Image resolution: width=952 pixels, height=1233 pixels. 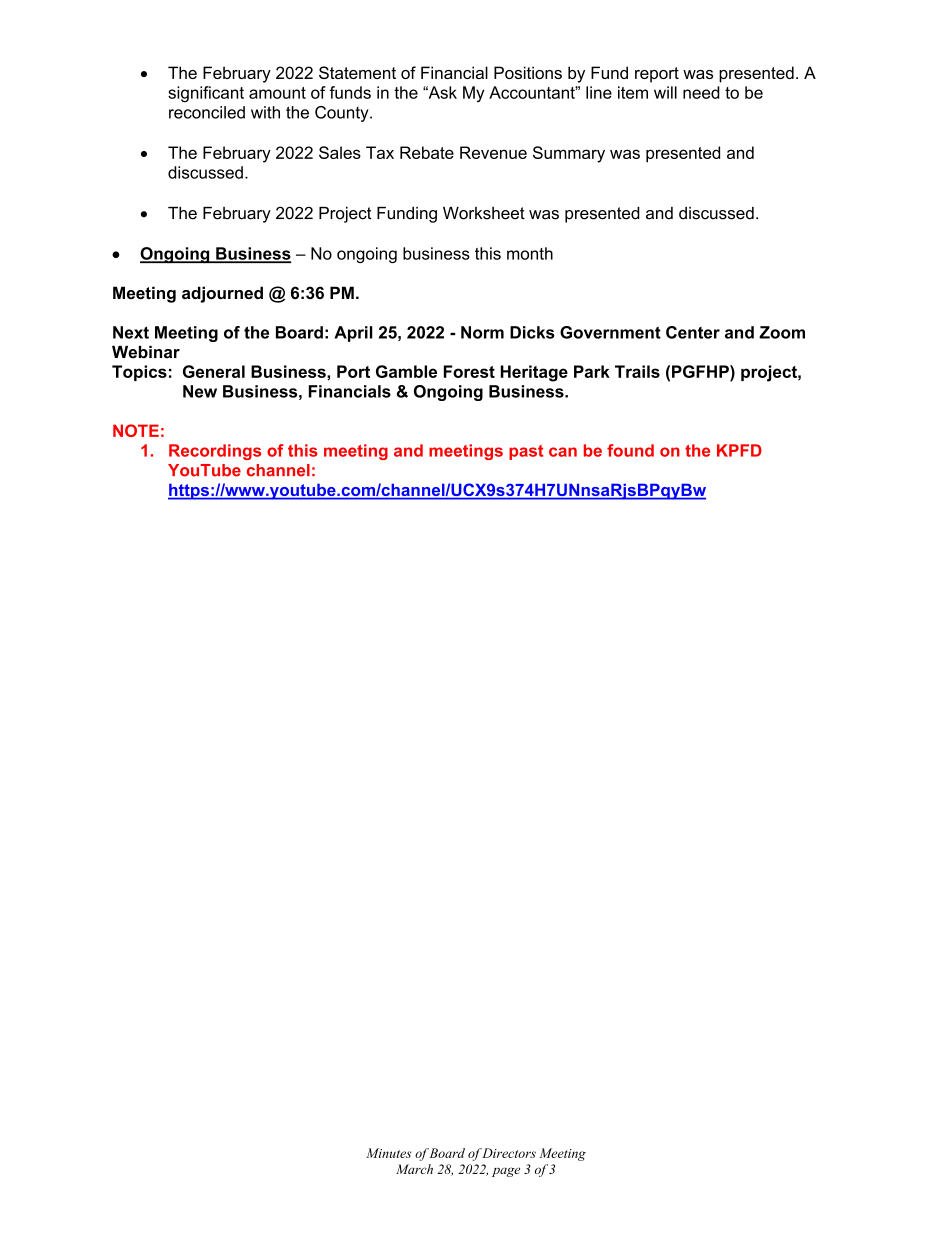 I want to click on Minutes, so click(x=388, y=1153).
